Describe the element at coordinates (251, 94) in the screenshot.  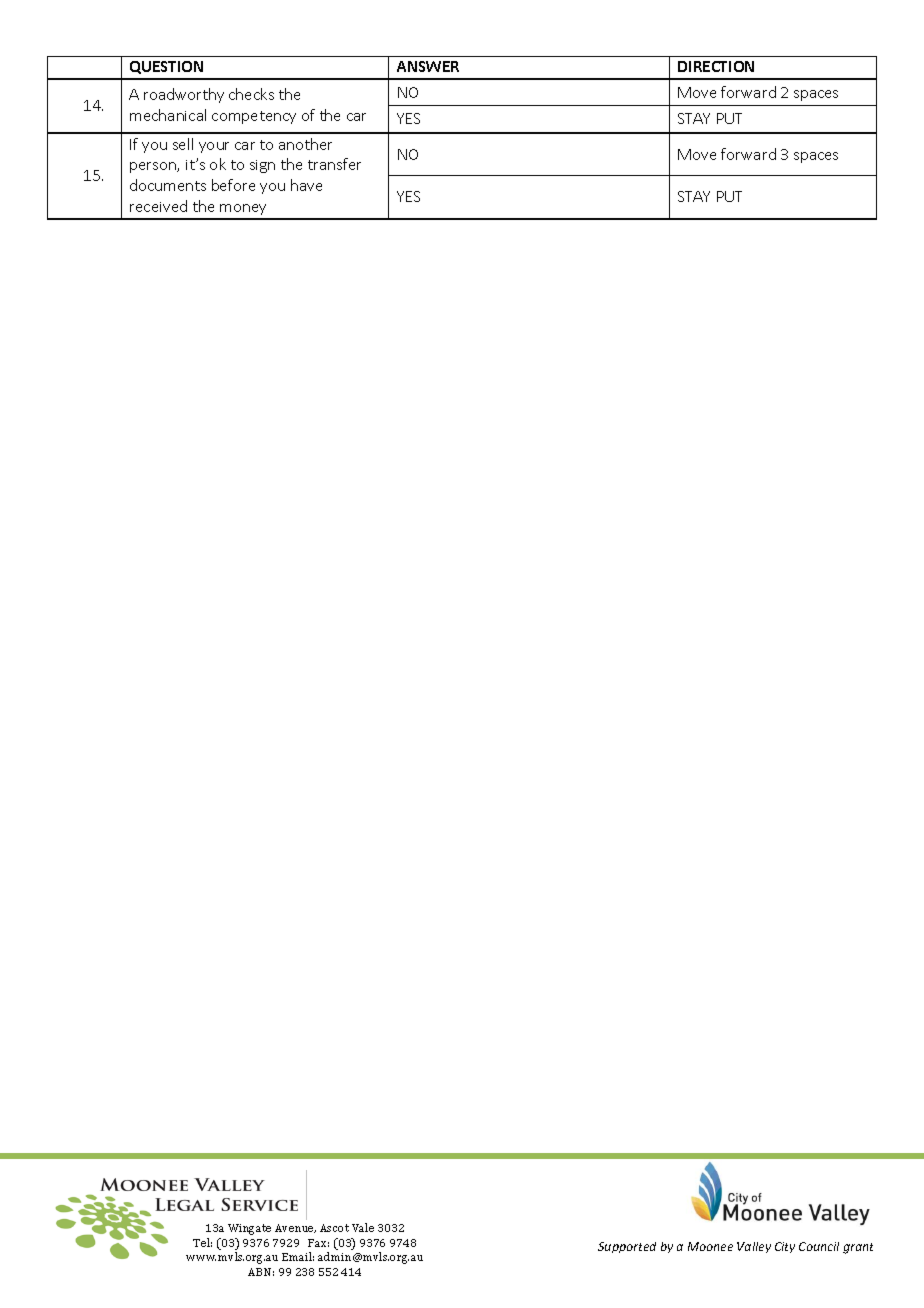
I see `checks` at that location.
